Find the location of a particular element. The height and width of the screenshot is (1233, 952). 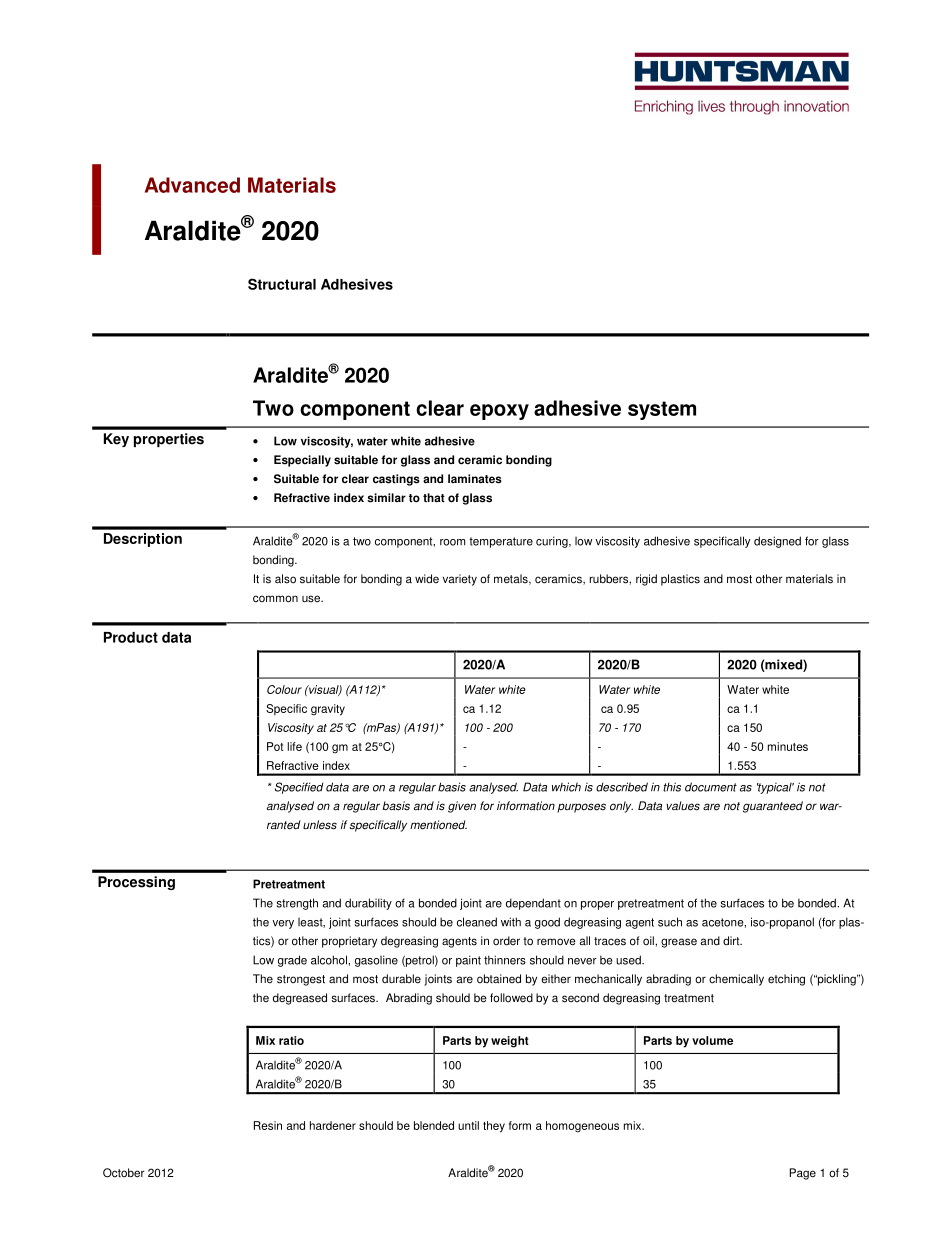

variety is located at coordinates (460, 580).
